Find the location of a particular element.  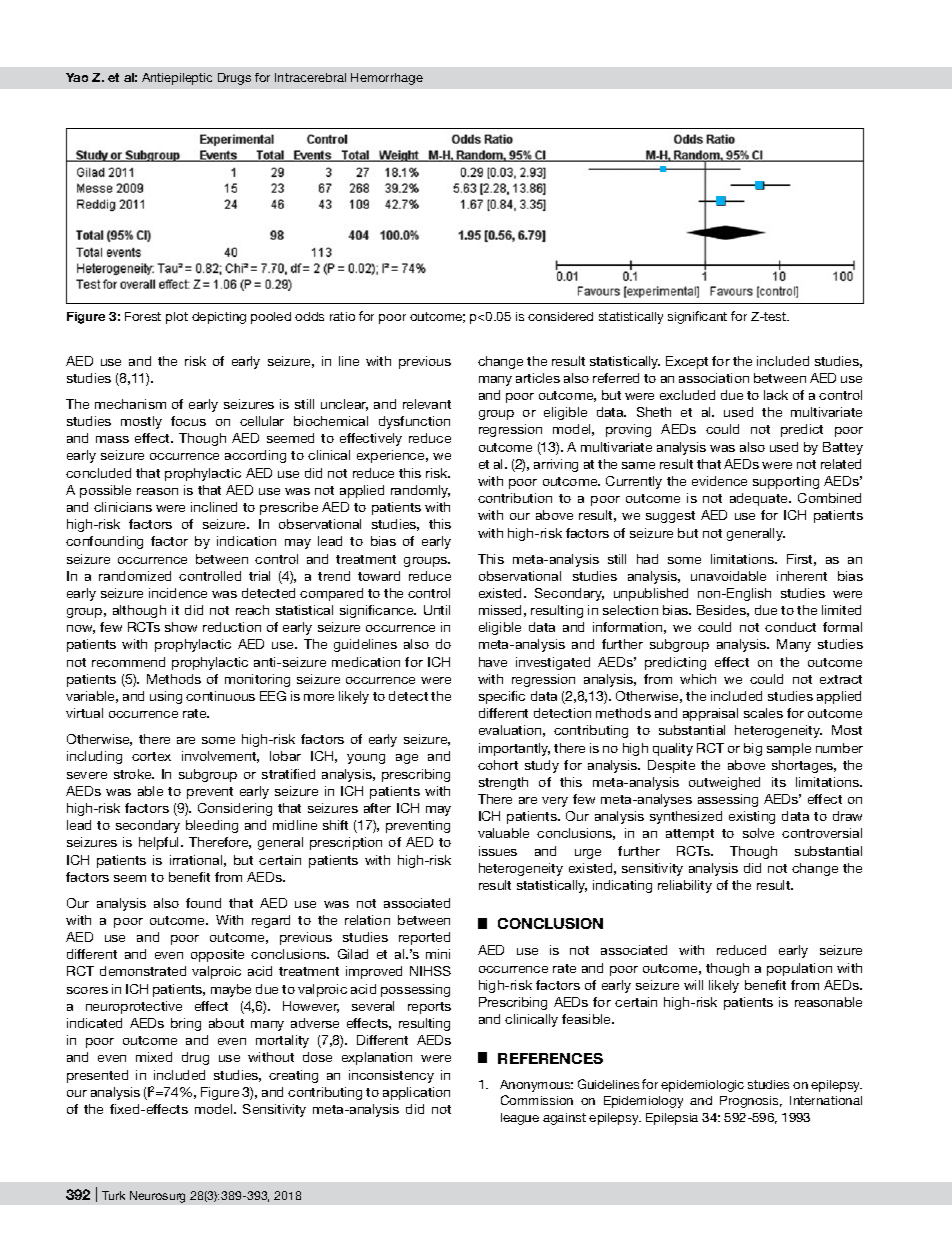

Turk is located at coordinates (113, 1195).
